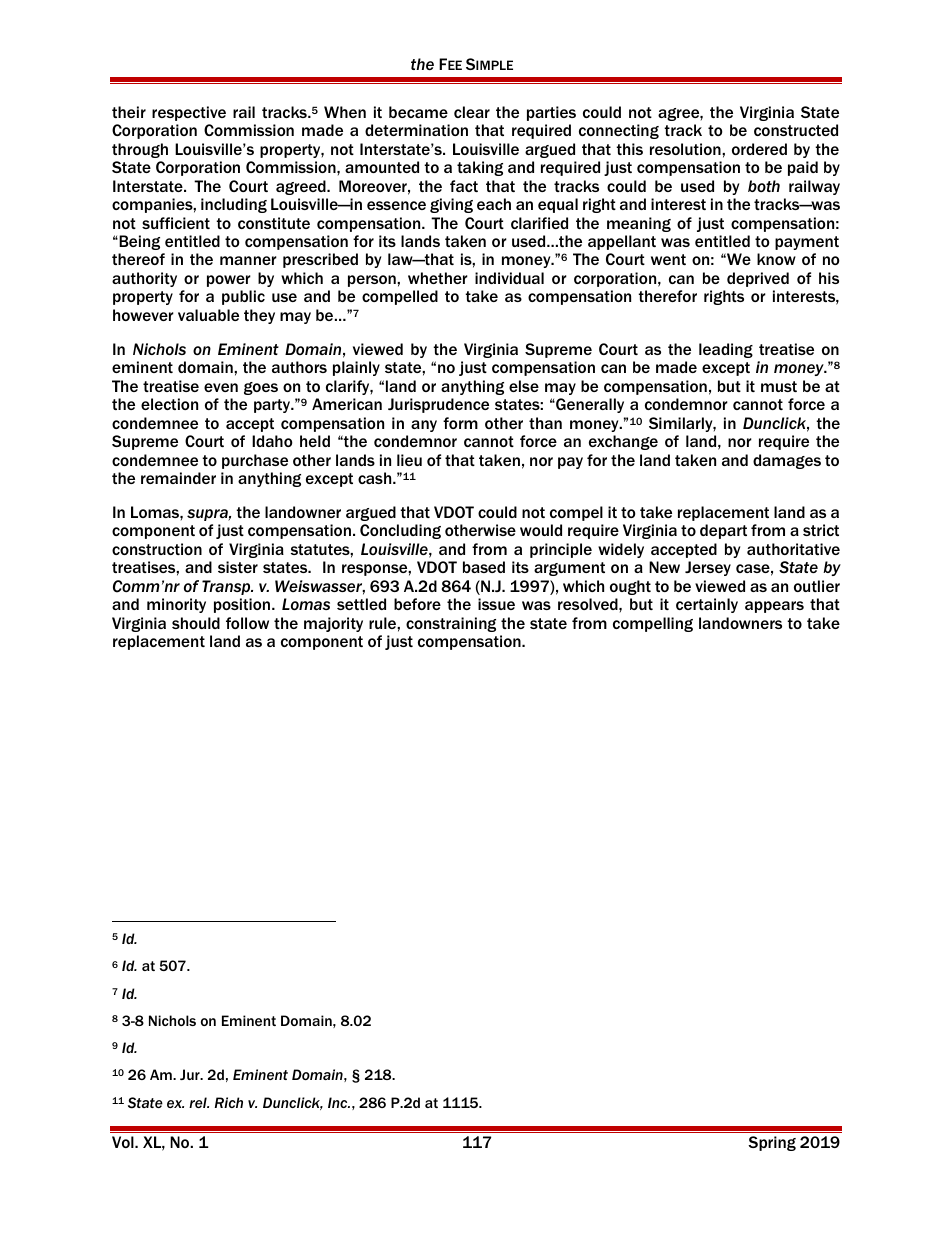 The width and height of the screenshot is (952, 1233). Describe the element at coordinates (480, 168) in the screenshot. I see `taking` at that location.
